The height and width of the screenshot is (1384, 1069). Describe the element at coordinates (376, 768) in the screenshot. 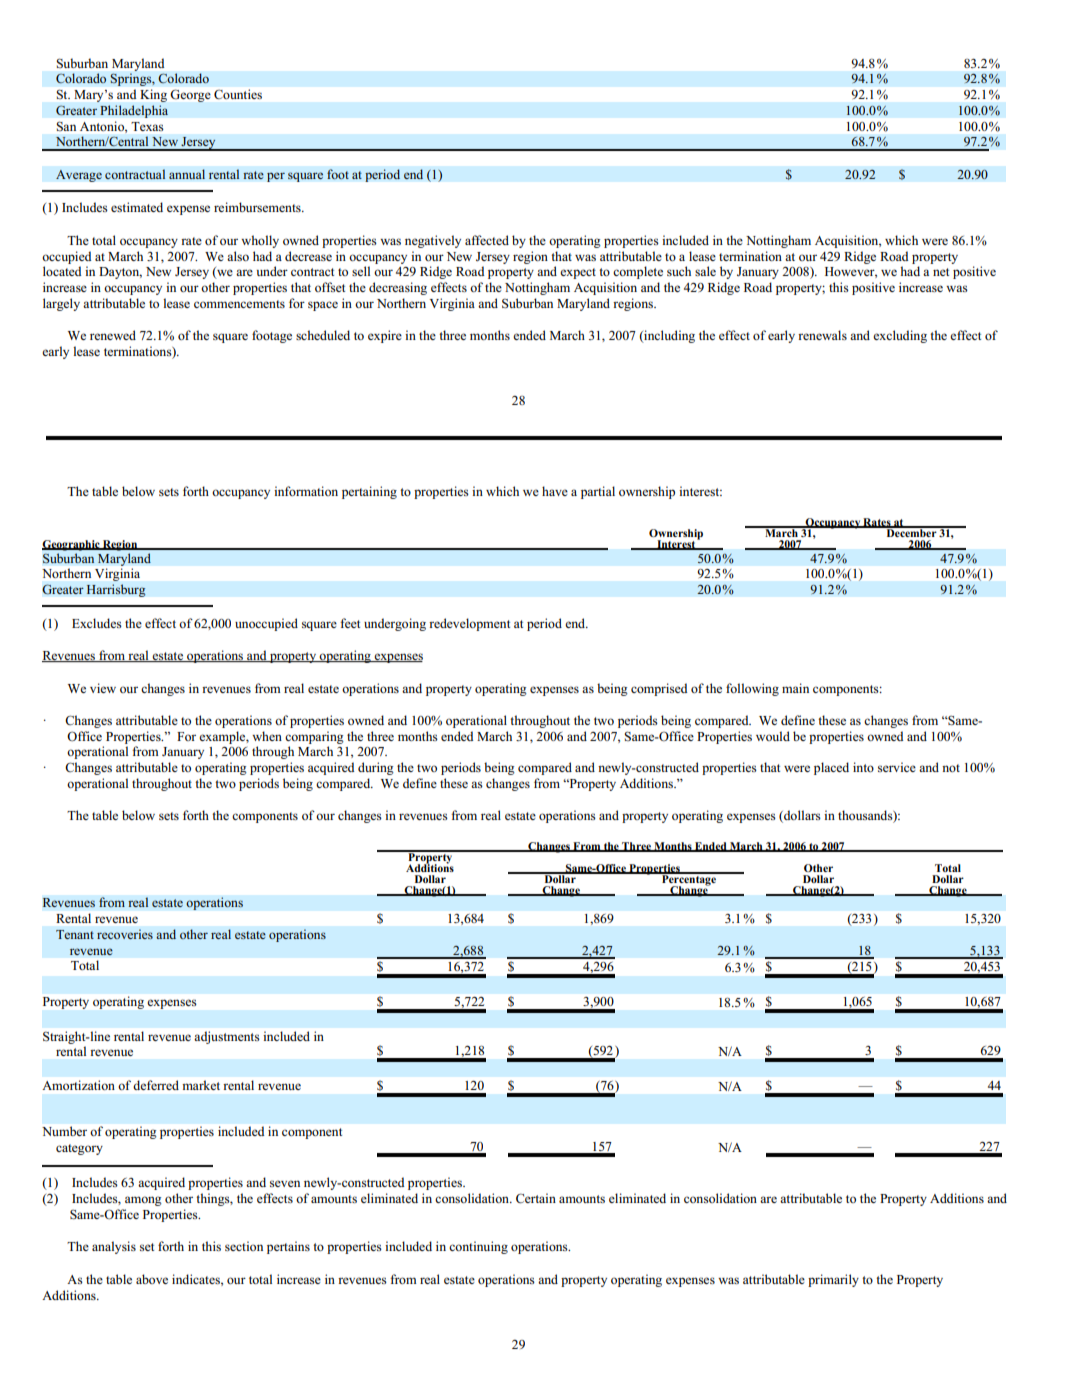

I see `during` at that location.
